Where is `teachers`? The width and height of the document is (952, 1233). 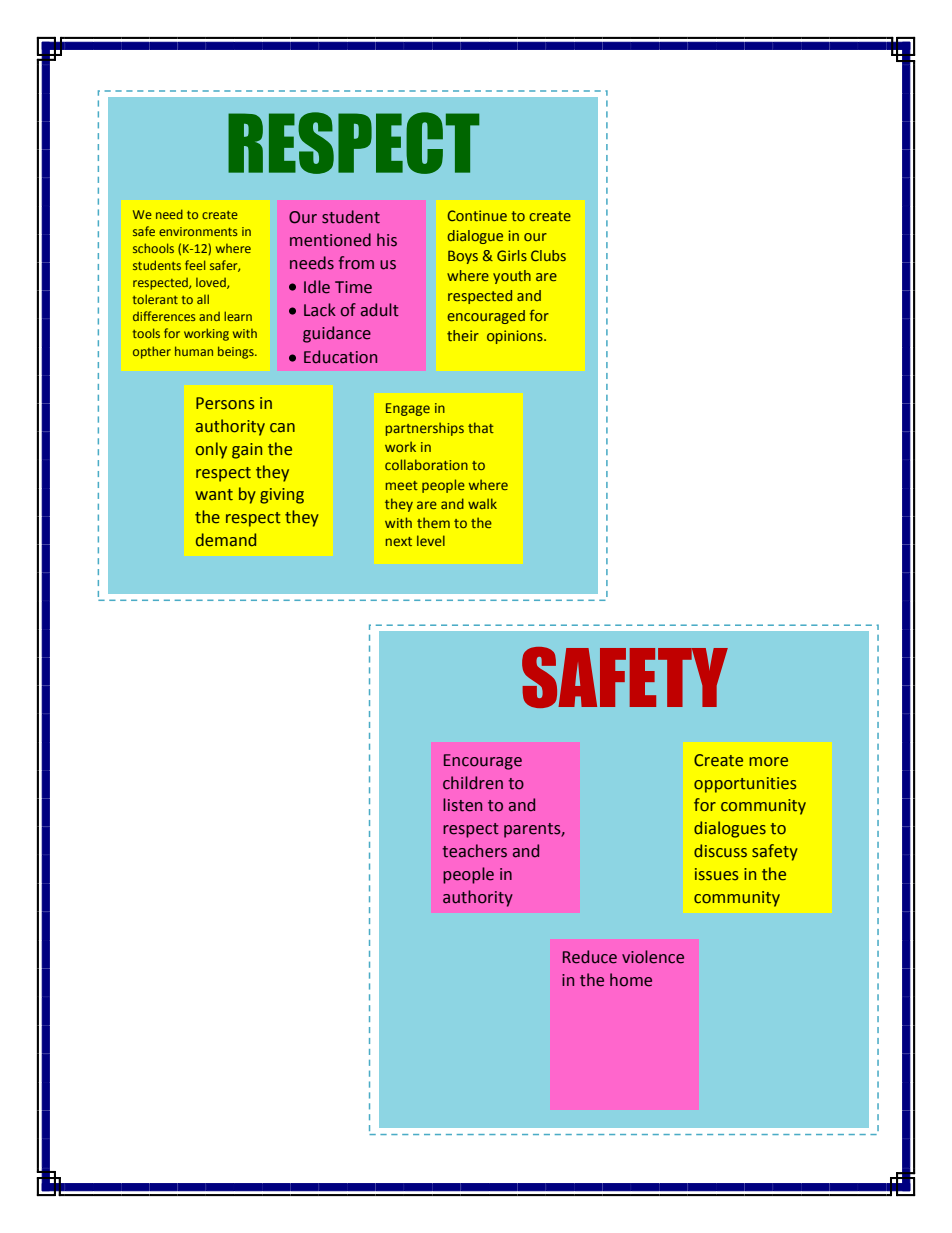 teachers is located at coordinates (474, 851).
